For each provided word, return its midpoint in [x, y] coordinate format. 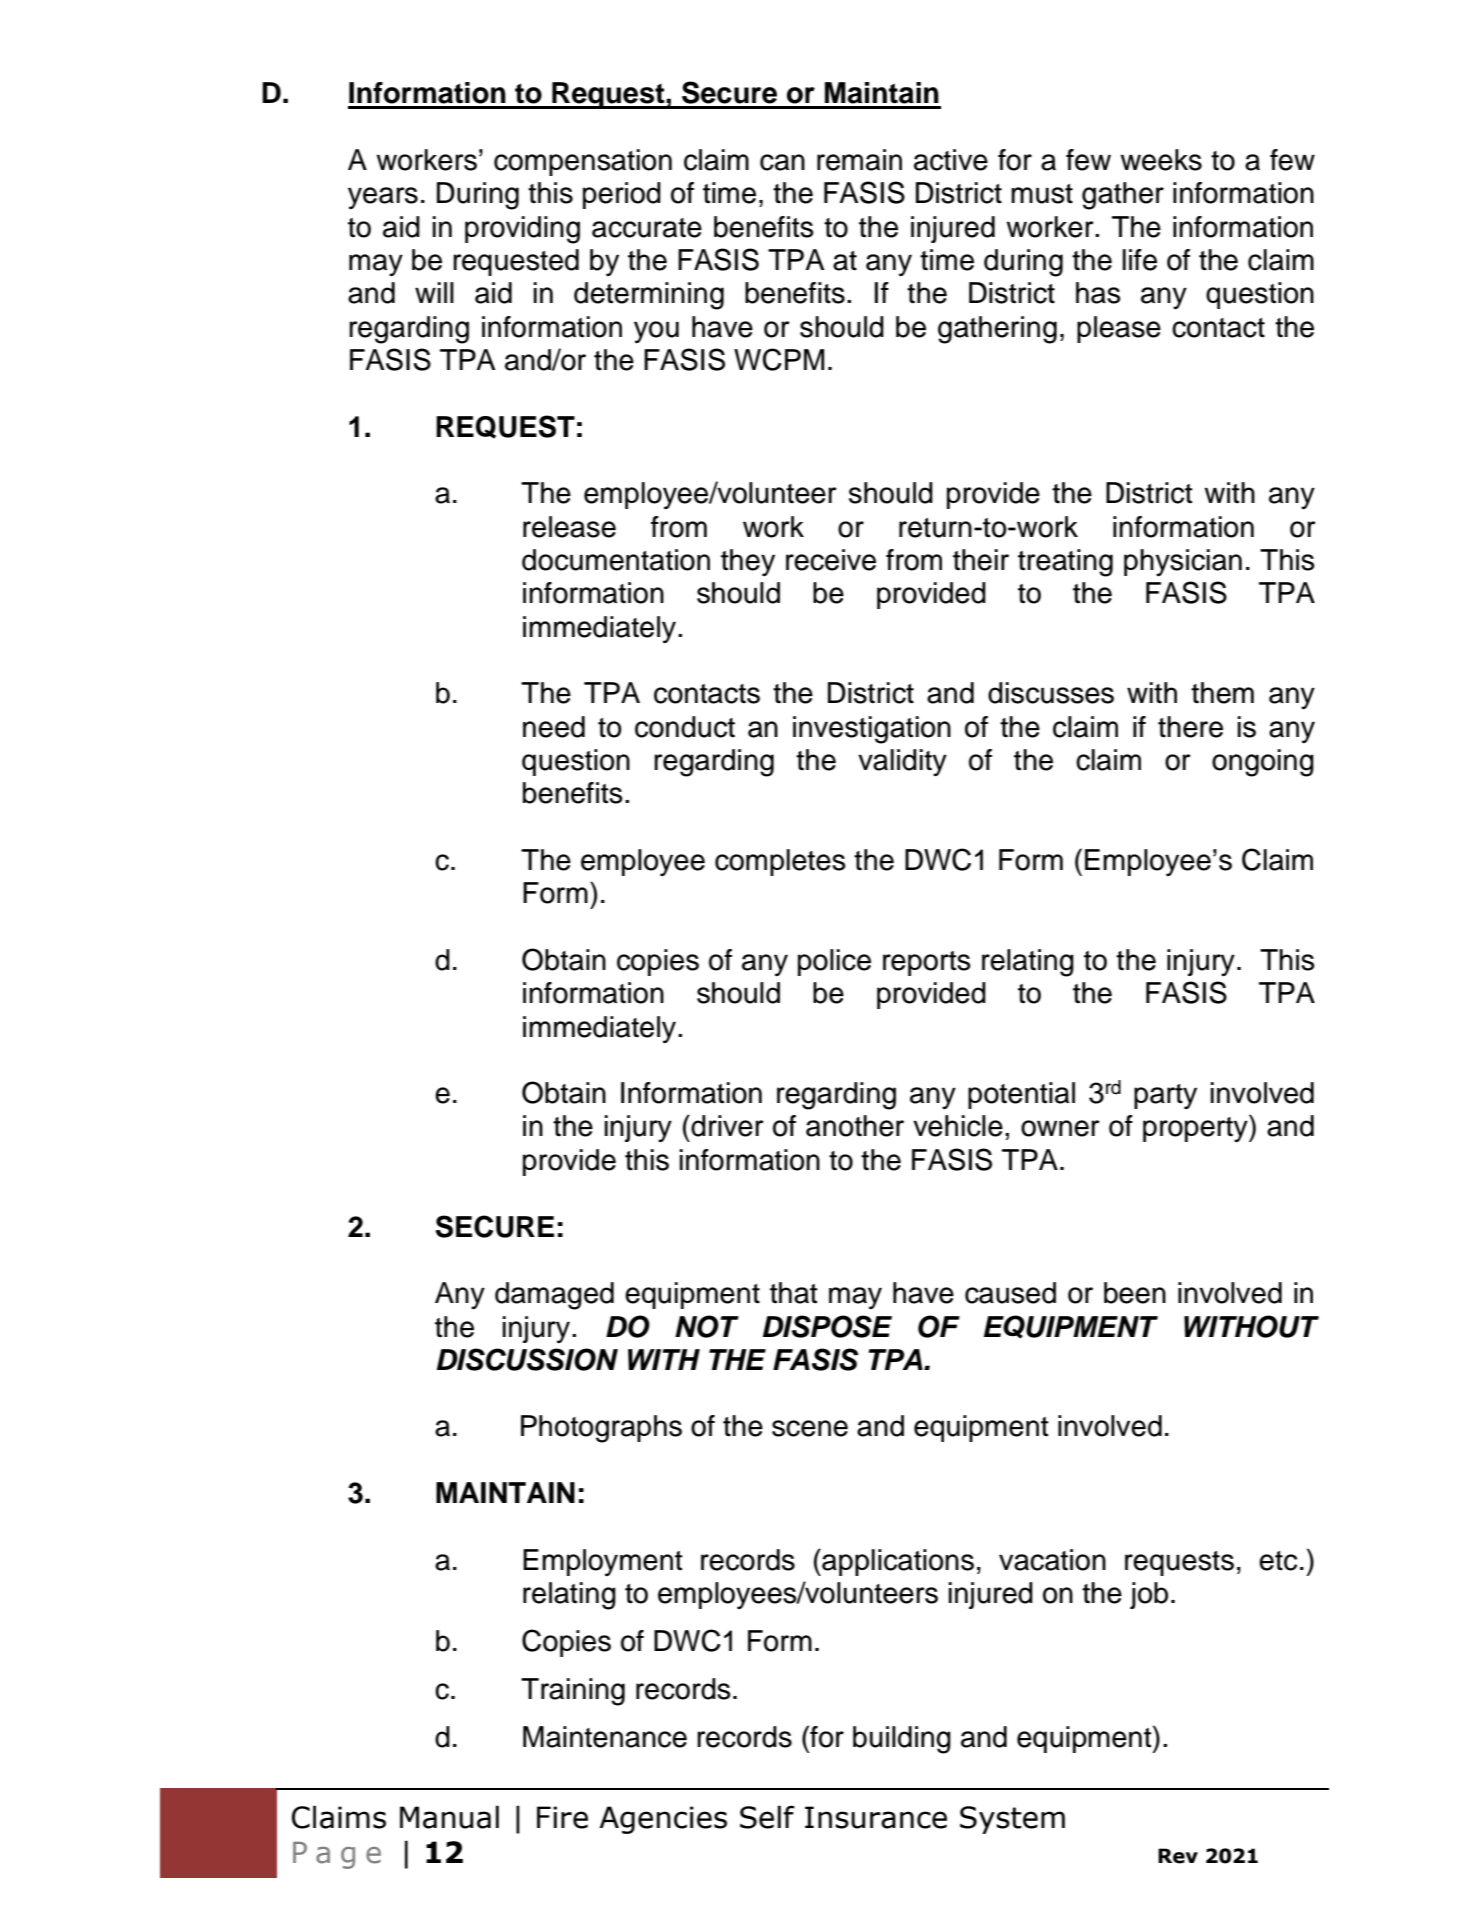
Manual [449, 1817]
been [1135, 1293]
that [794, 1293]
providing [522, 230]
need [554, 727]
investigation [872, 730]
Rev [1178, 1856]
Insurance [876, 1817]
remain [859, 160]
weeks [1161, 160]
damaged [554, 1296]
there [1190, 727]
